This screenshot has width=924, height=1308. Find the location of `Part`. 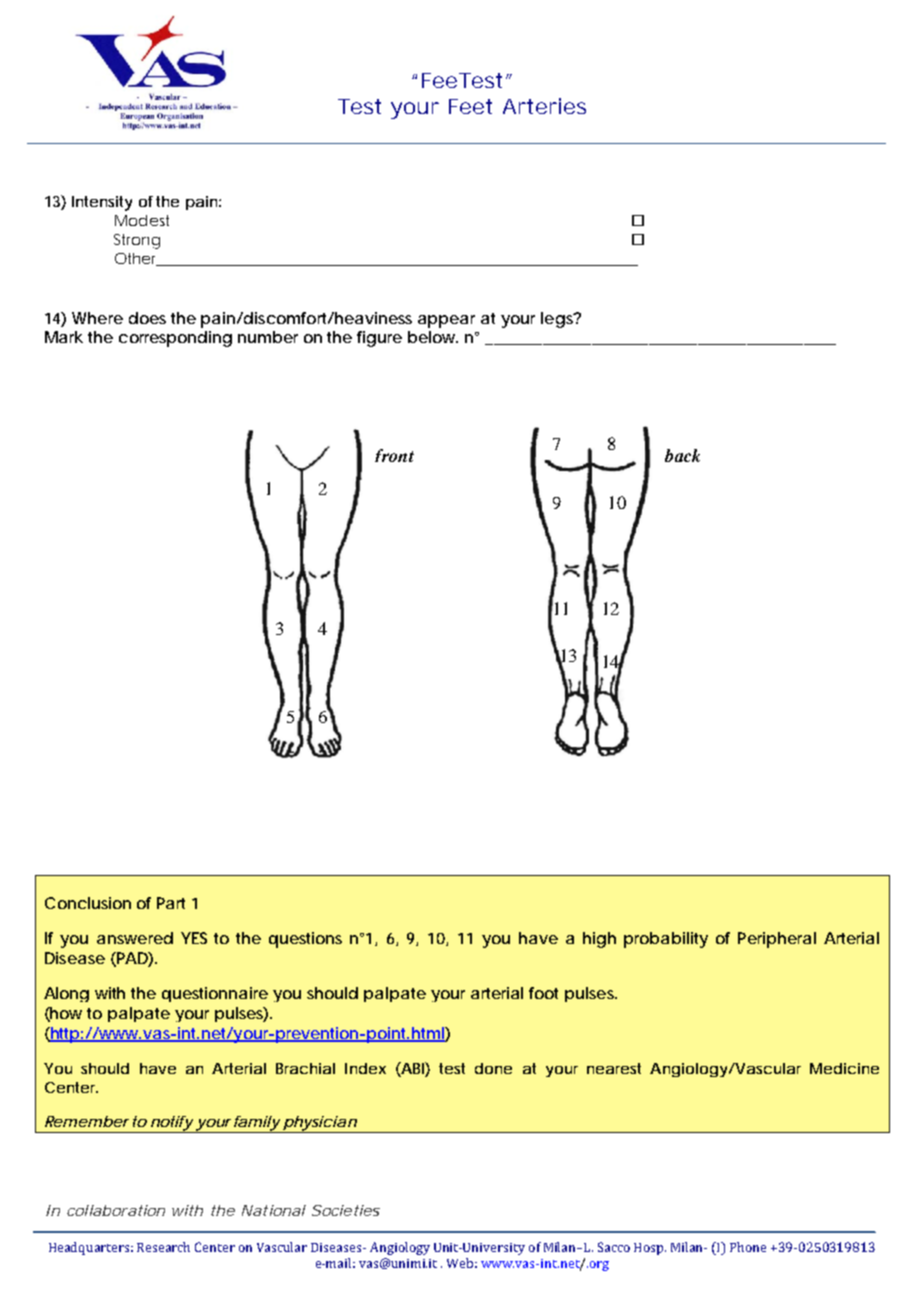

Part is located at coordinates (171, 903).
